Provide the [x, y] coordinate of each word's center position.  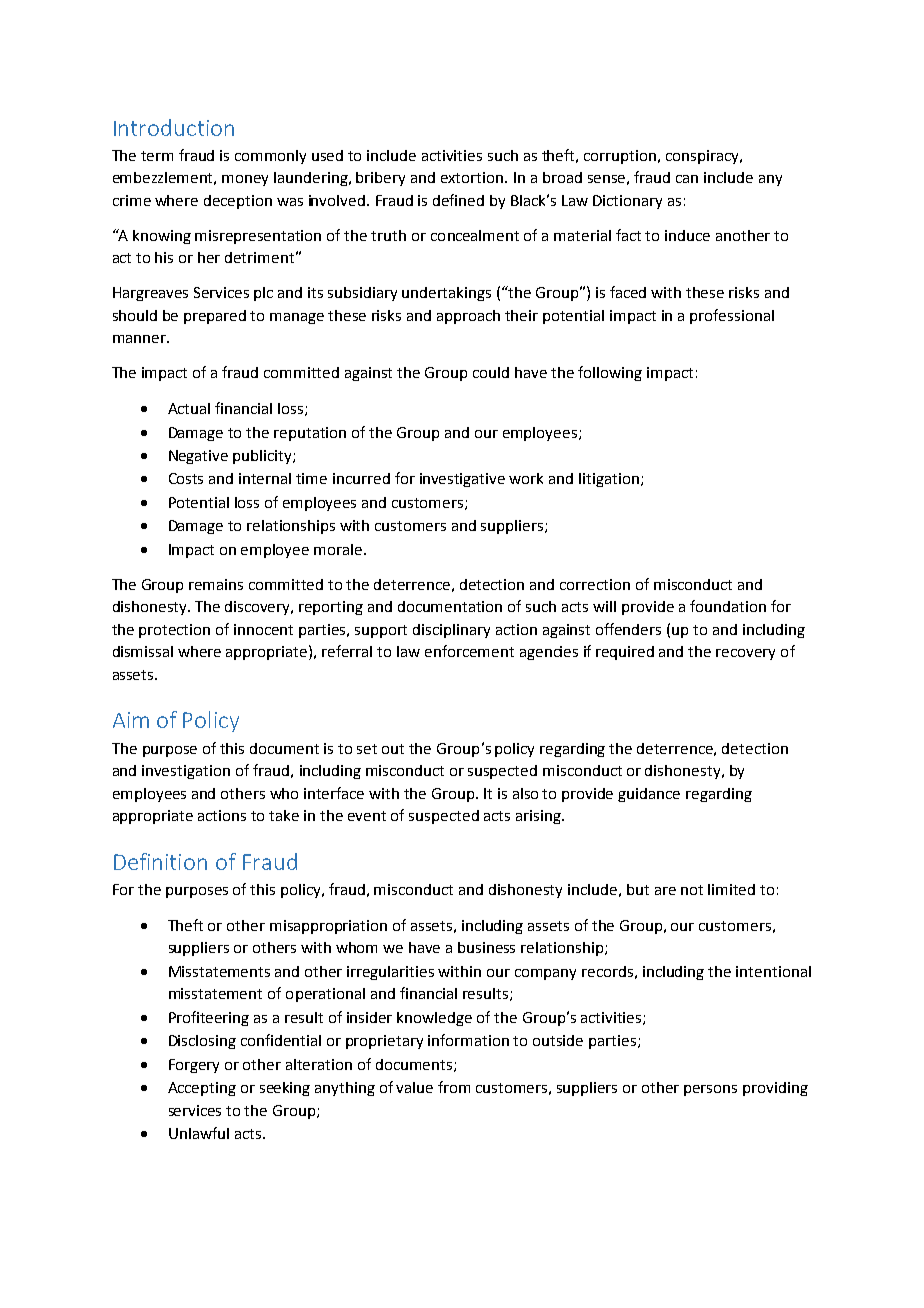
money [245, 180]
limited [731, 889]
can [687, 179]
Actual [189, 408]
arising [539, 817]
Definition [160, 861]
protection [174, 631]
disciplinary [451, 631]
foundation [728, 606]
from [454, 1087]
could [491, 372]
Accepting [202, 1089]
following [610, 373]
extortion [473, 177]
